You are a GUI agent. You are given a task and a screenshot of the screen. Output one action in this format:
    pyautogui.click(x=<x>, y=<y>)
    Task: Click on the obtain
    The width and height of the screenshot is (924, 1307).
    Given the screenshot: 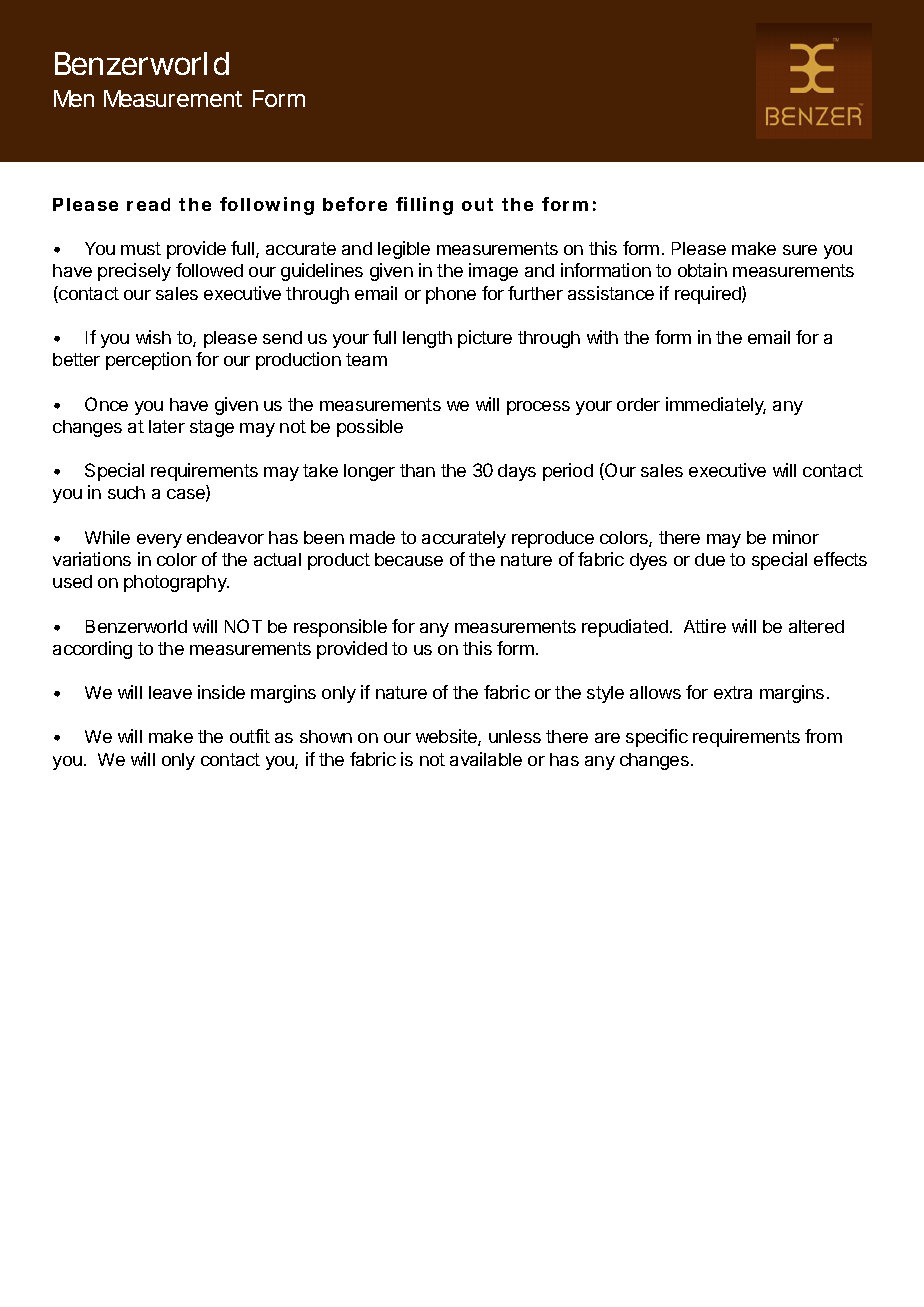 What is the action you would take?
    pyautogui.click(x=702, y=270)
